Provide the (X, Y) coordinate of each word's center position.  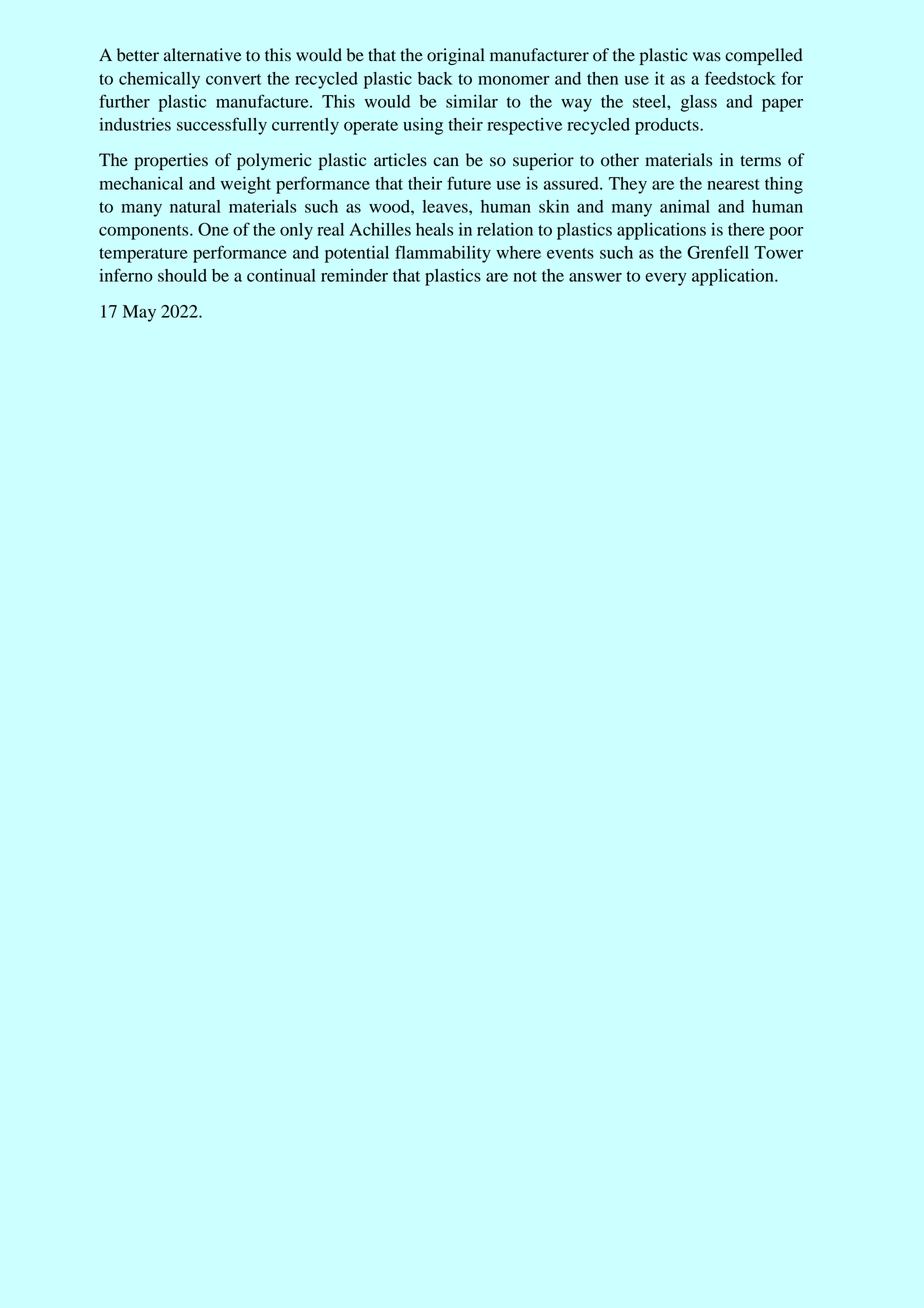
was (707, 57)
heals (434, 229)
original (456, 56)
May (139, 313)
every (666, 279)
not (525, 276)
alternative (203, 55)
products (668, 126)
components (145, 232)
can (446, 161)
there (746, 229)
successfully (222, 126)
